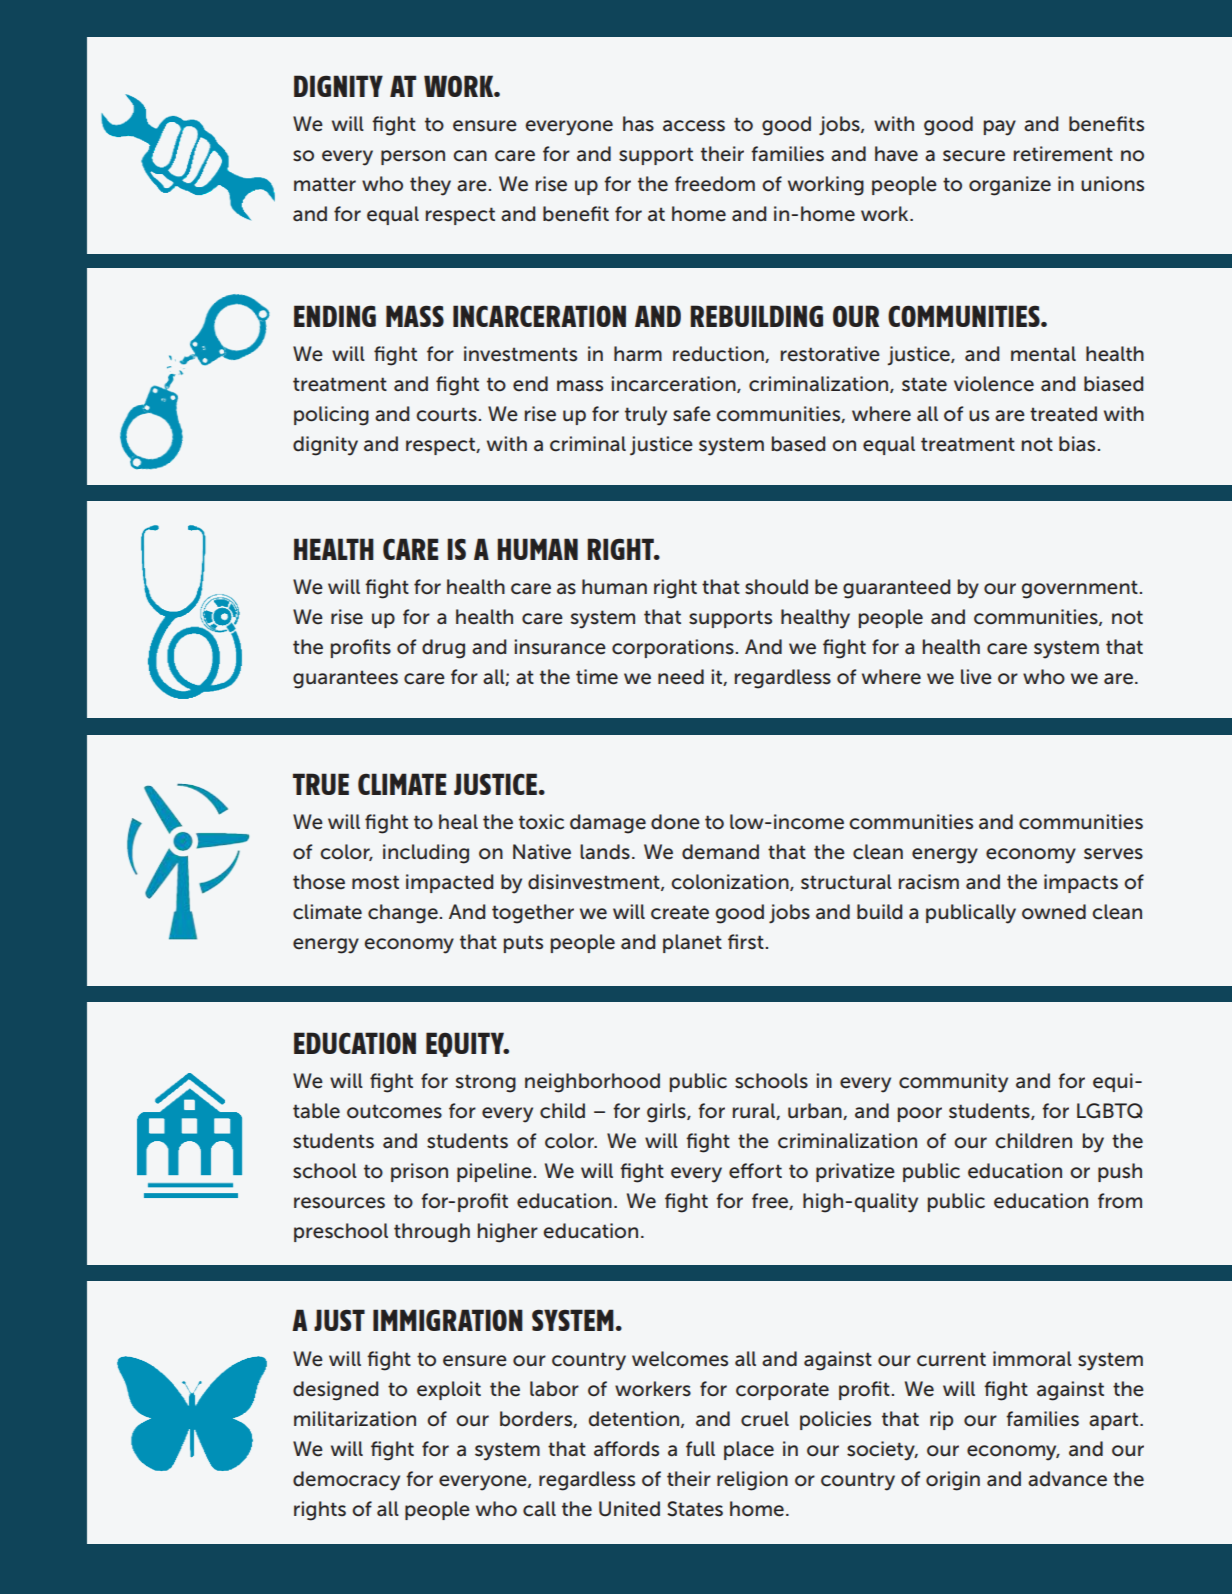 Image resolution: width=1232 pixels, height=1594 pixels. Describe the element at coordinates (1110, 1111) in the image. I see `LGBTQ` at that location.
